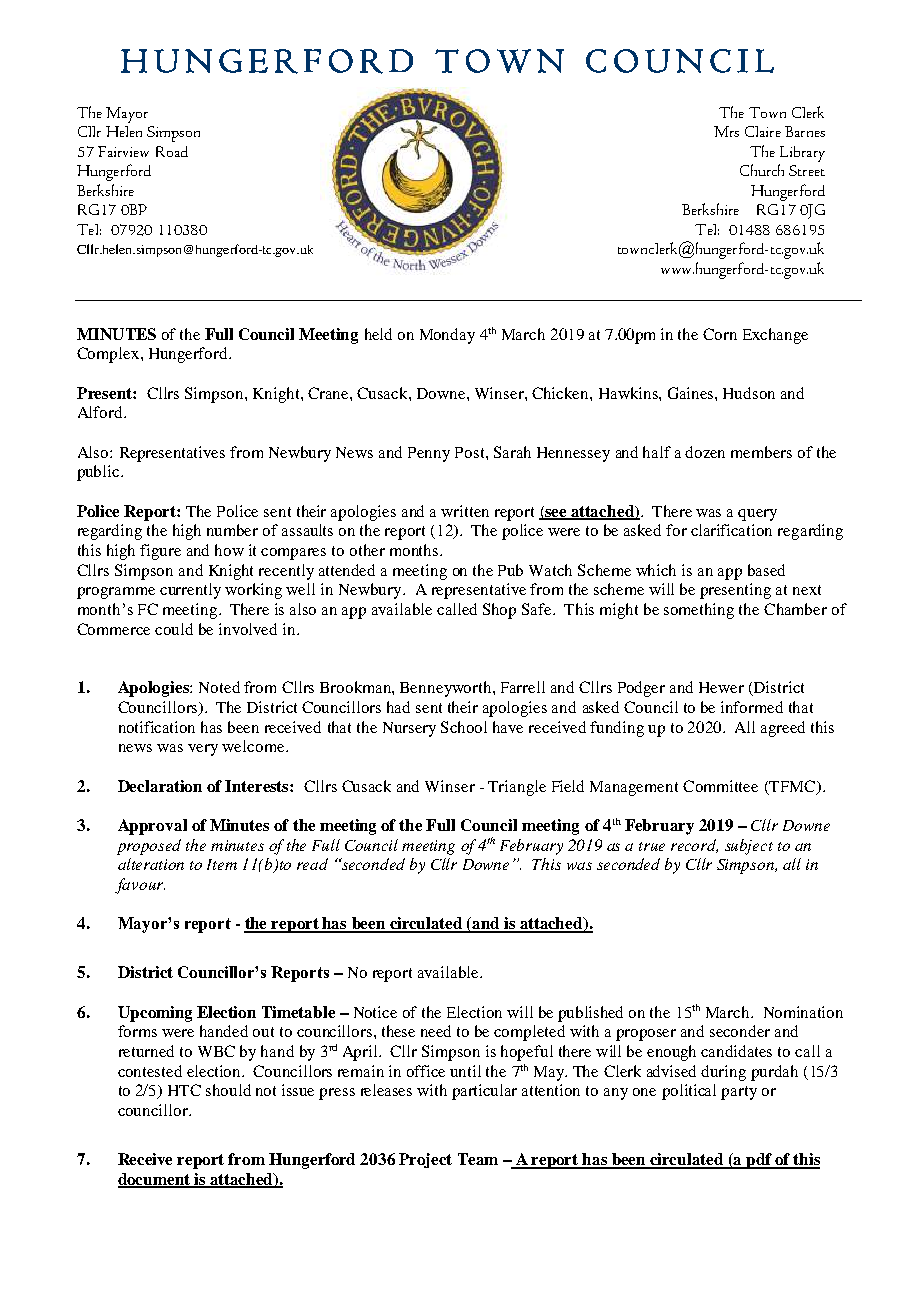  I want to click on document, so click(155, 1180).
